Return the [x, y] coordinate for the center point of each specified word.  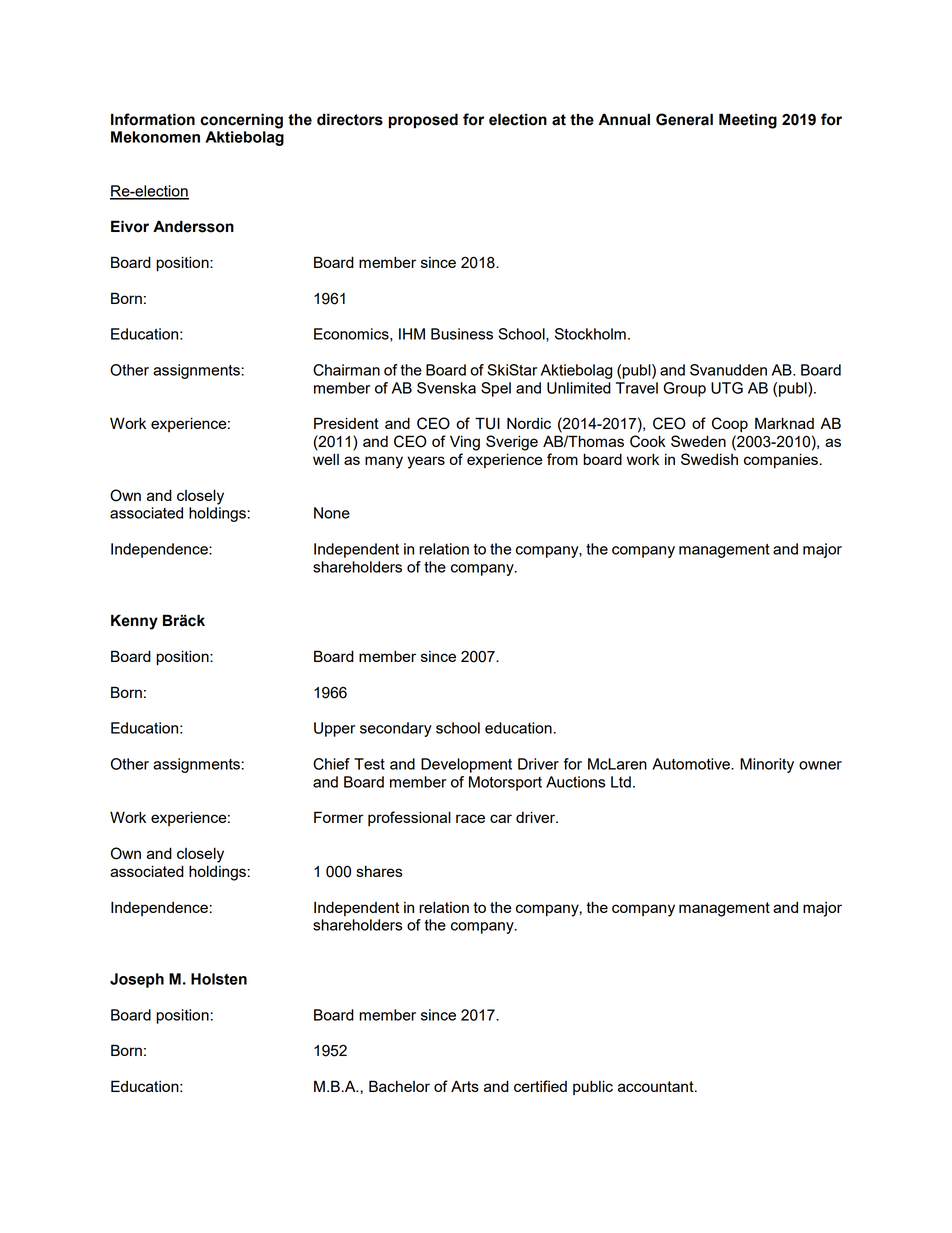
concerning [241, 121]
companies [781, 461]
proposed [423, 121]
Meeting [748, 121]
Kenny [134, 622]
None [332, 513]
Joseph [137, 980]
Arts [465, 1086]
